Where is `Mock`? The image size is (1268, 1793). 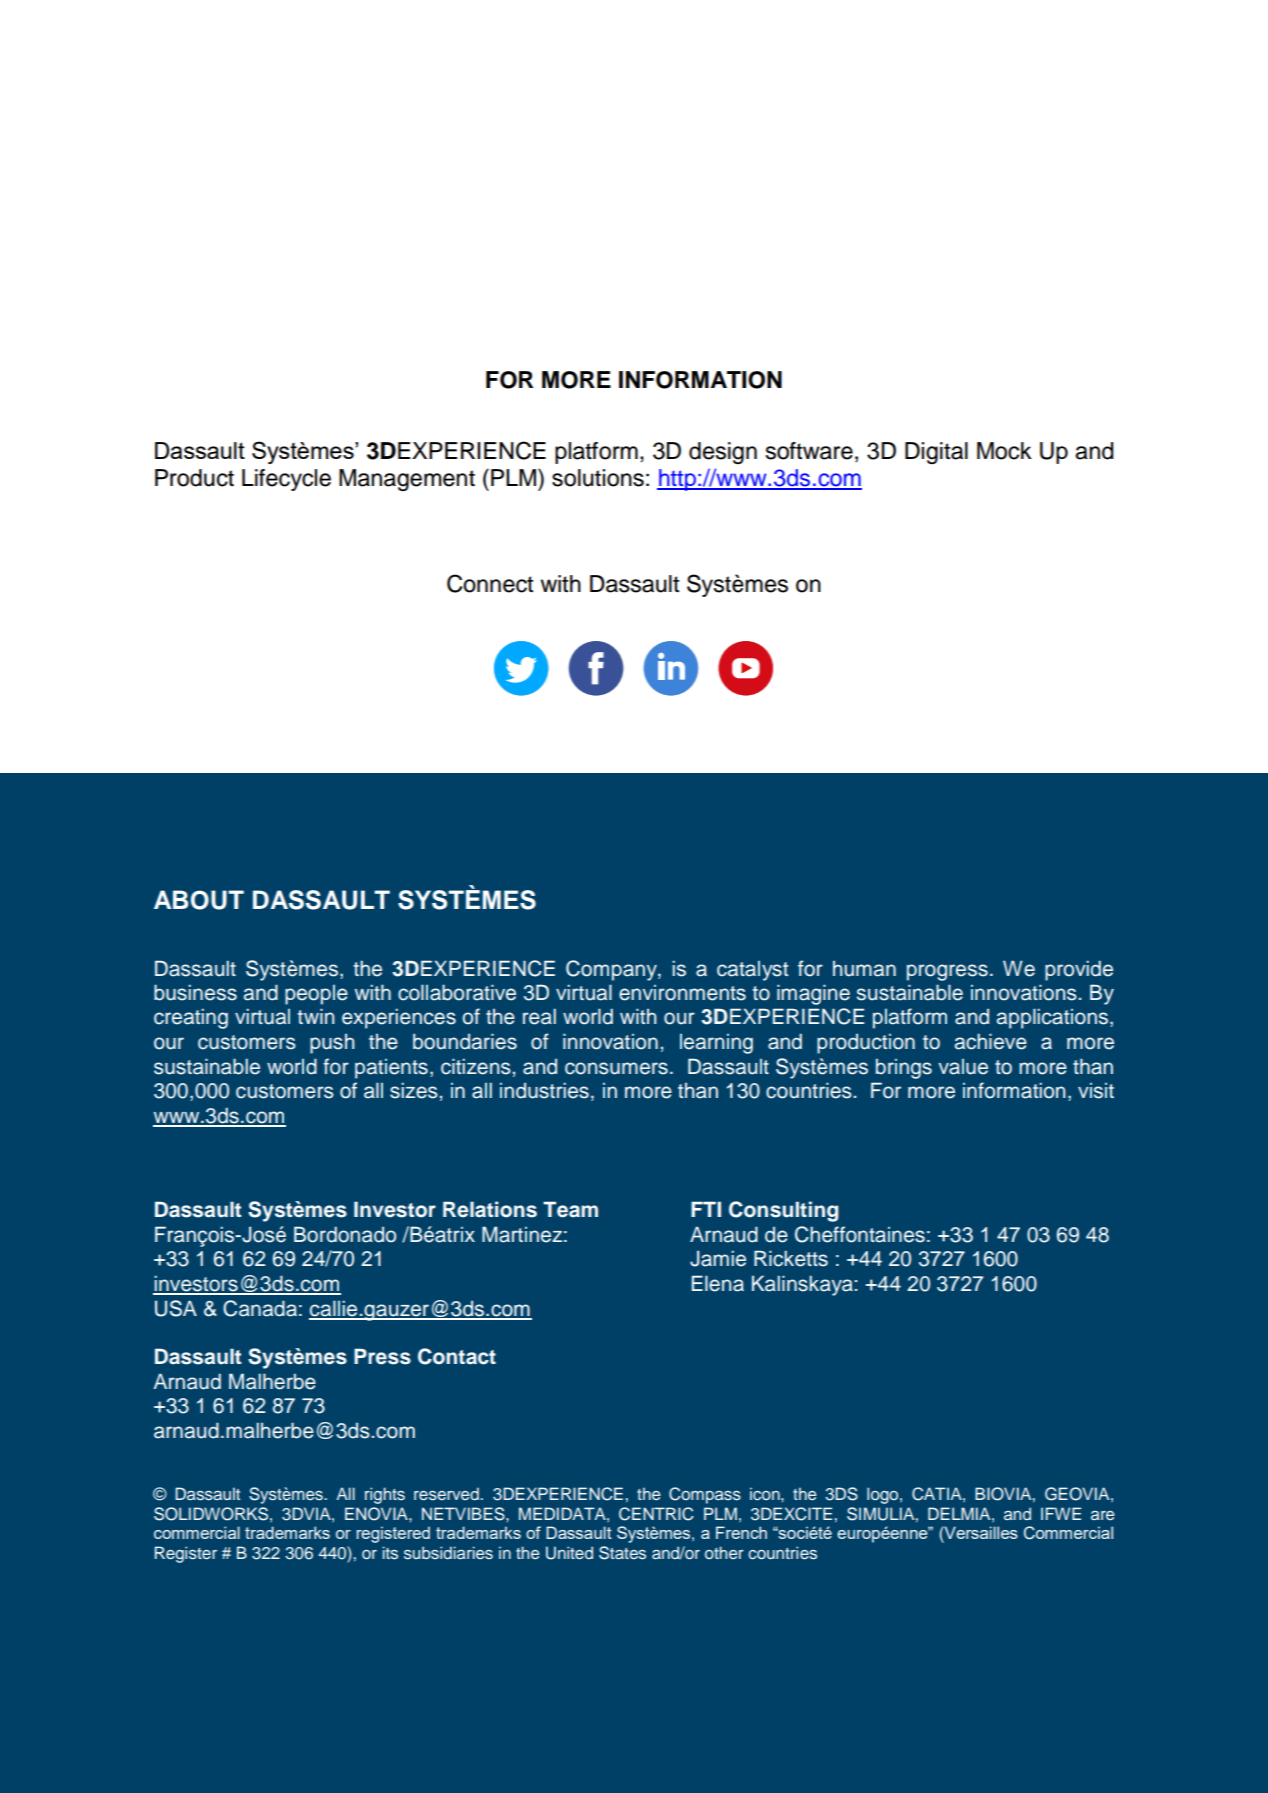
Mock is located at coordinates (1004, 451).
